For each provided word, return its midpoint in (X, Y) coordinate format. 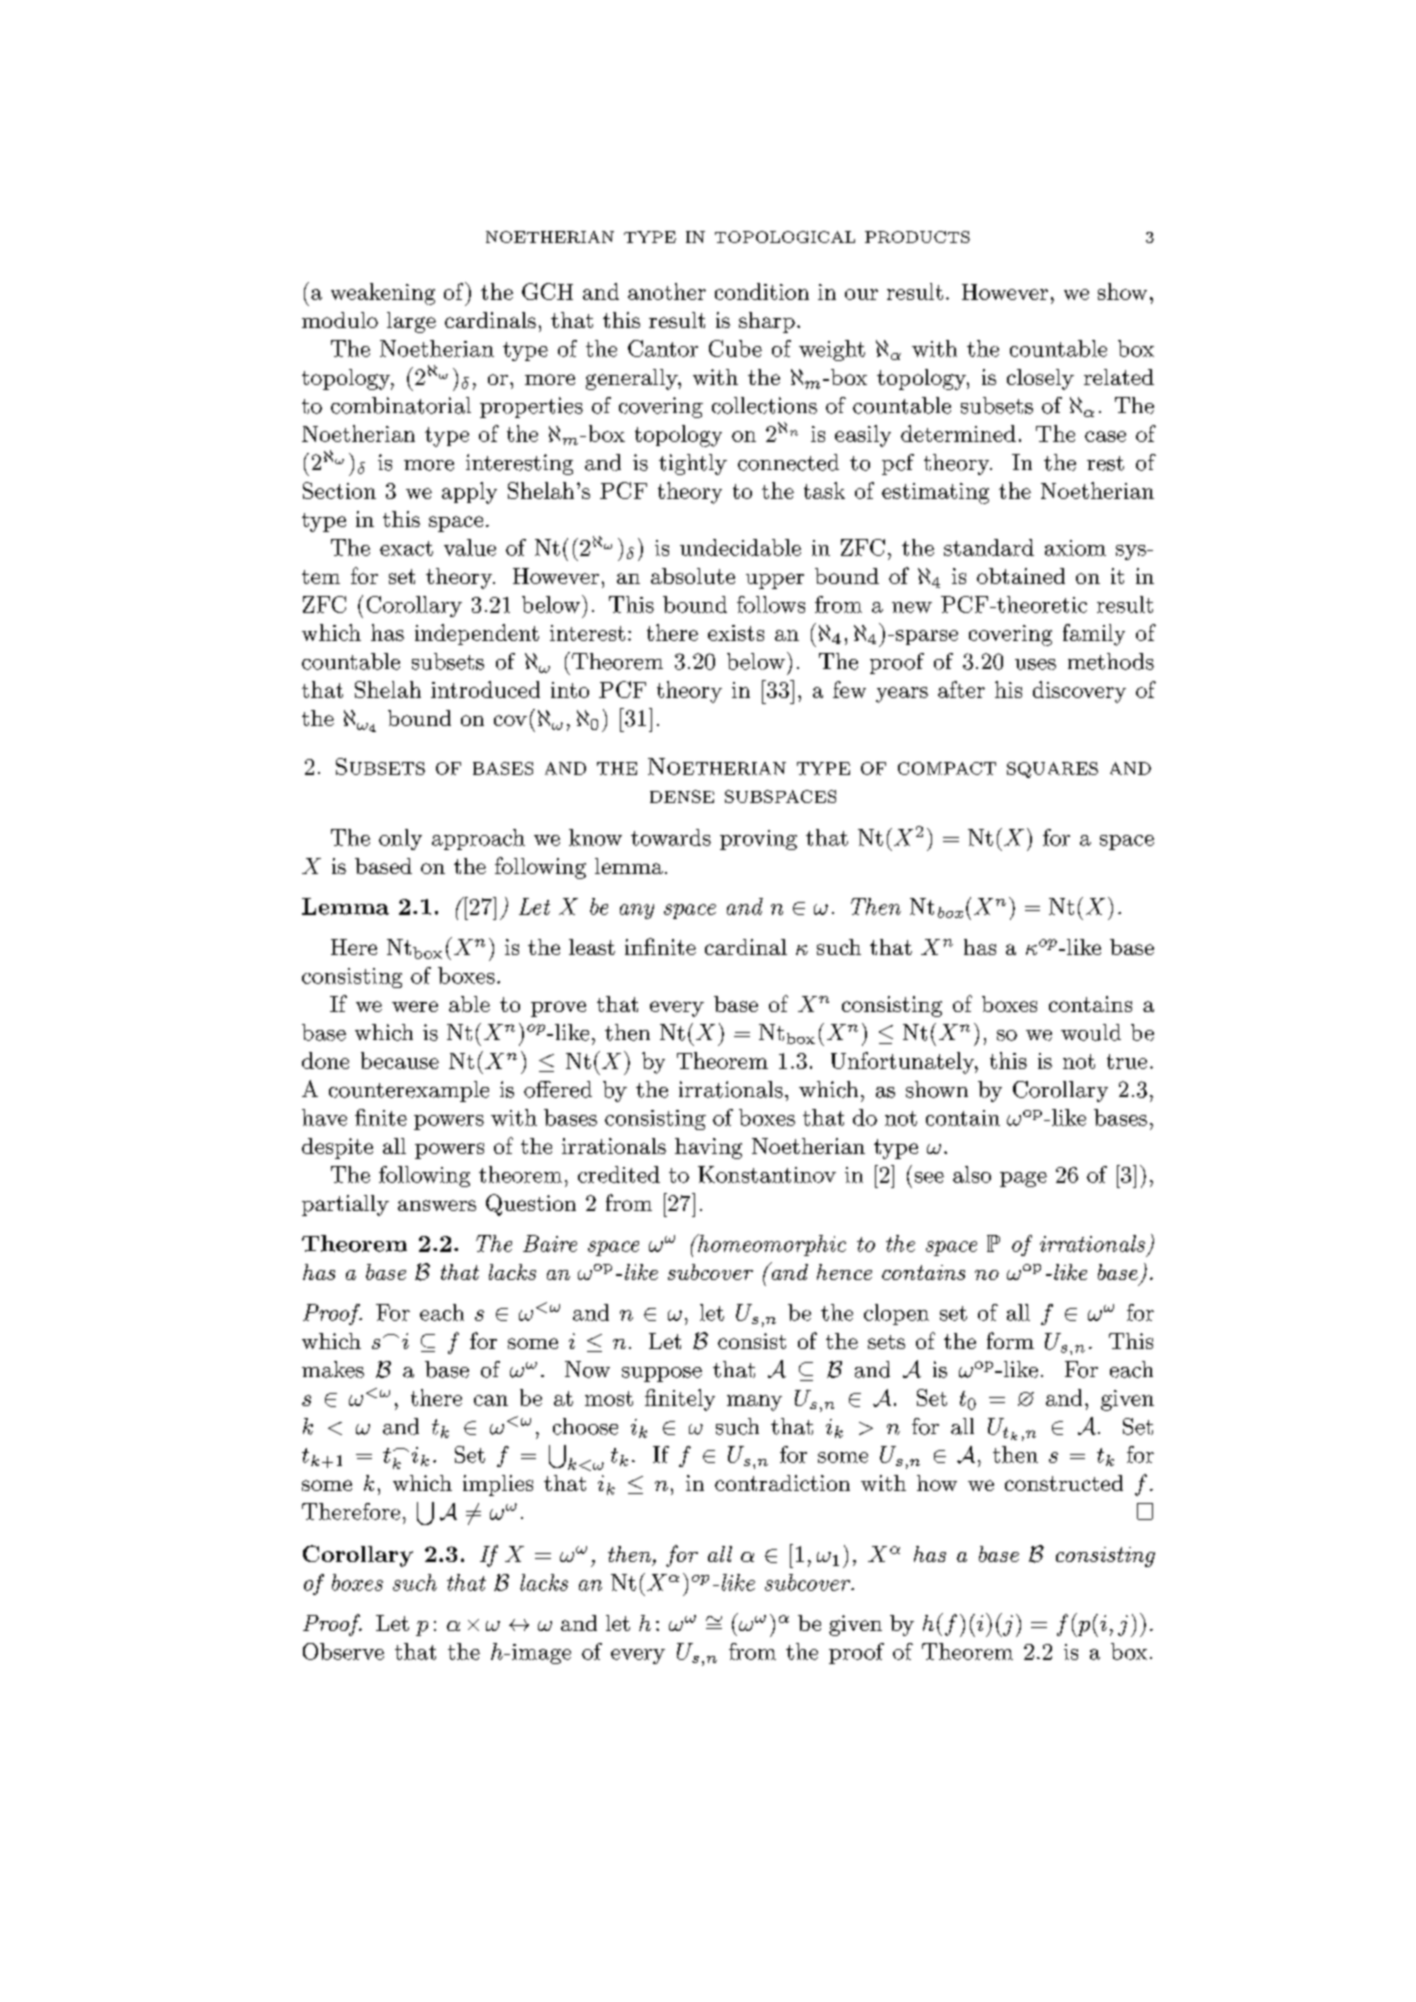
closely (1040, 379)
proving (758, 840)
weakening (383, 294)
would (1091, 1032)
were (415, 1006)
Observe (343, 1651)
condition (762, 291)
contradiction (782, 1483)
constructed (1064, 1483)
